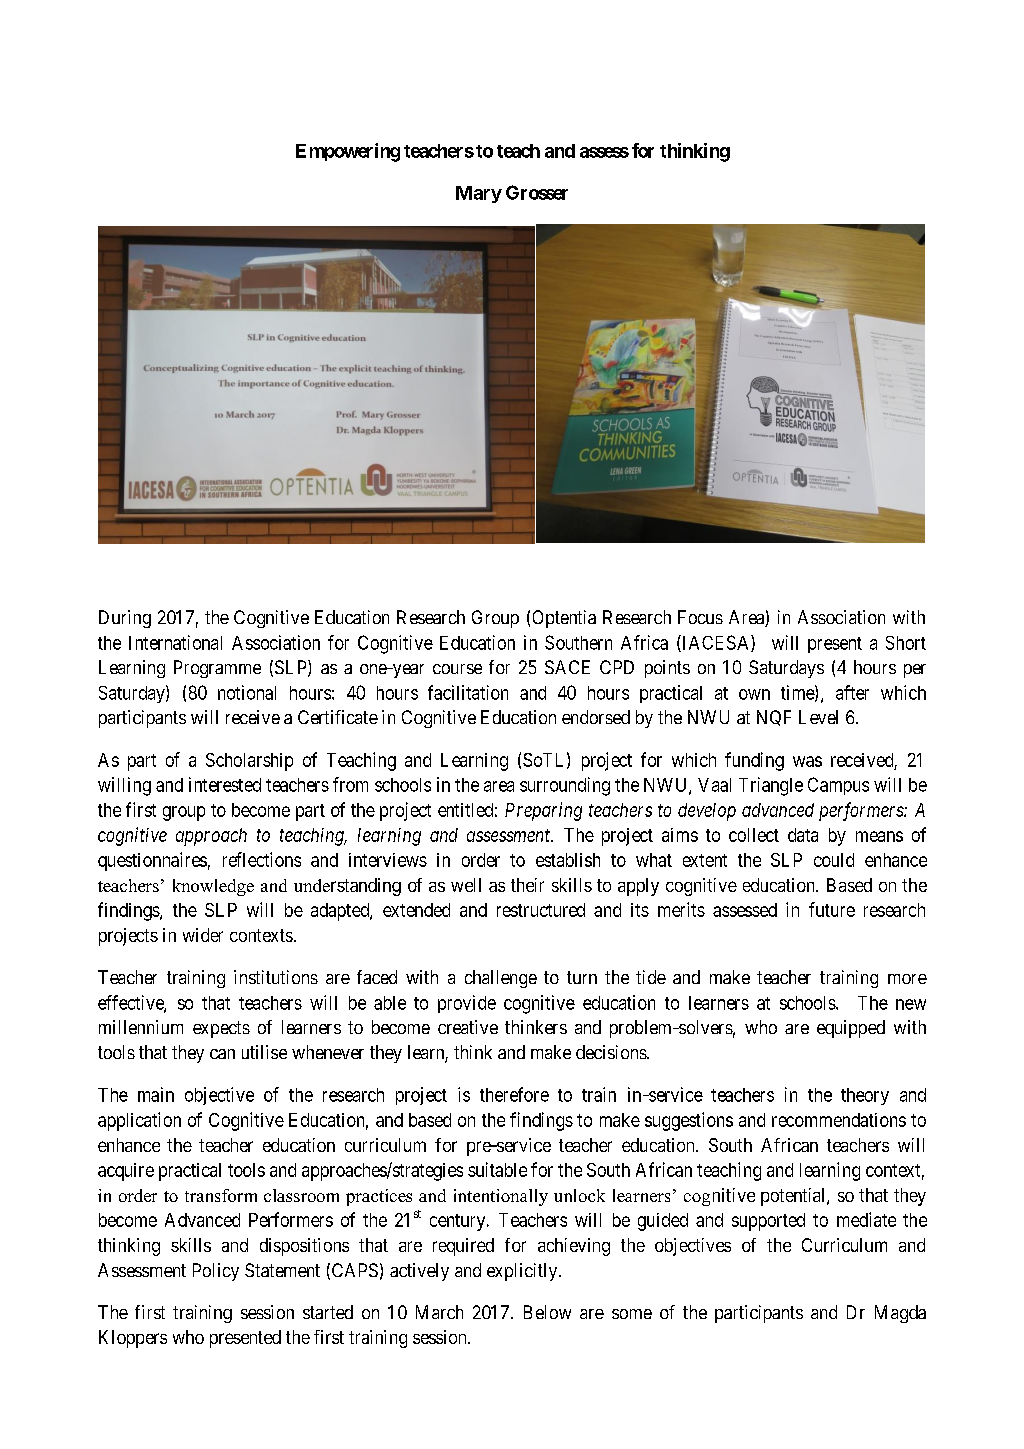  Describe the element at coordinates (175, 642) in the page. I see `International` at that location.
